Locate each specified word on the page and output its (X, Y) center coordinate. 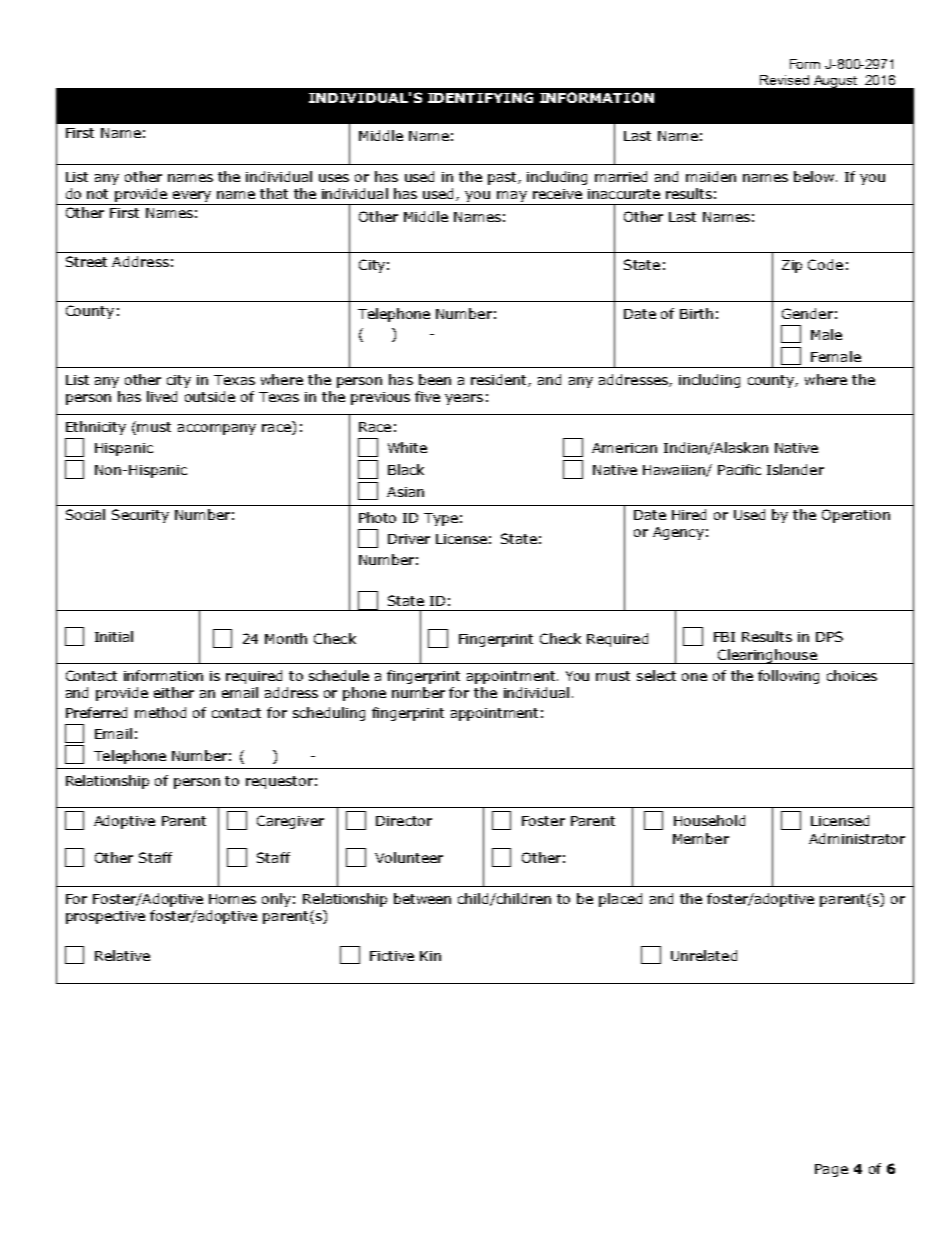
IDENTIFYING (480, 97)
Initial (114, 636)
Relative (122, 955)
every (192, 196)
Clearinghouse (767, 656)
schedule (339, 675)
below (814, 176)
